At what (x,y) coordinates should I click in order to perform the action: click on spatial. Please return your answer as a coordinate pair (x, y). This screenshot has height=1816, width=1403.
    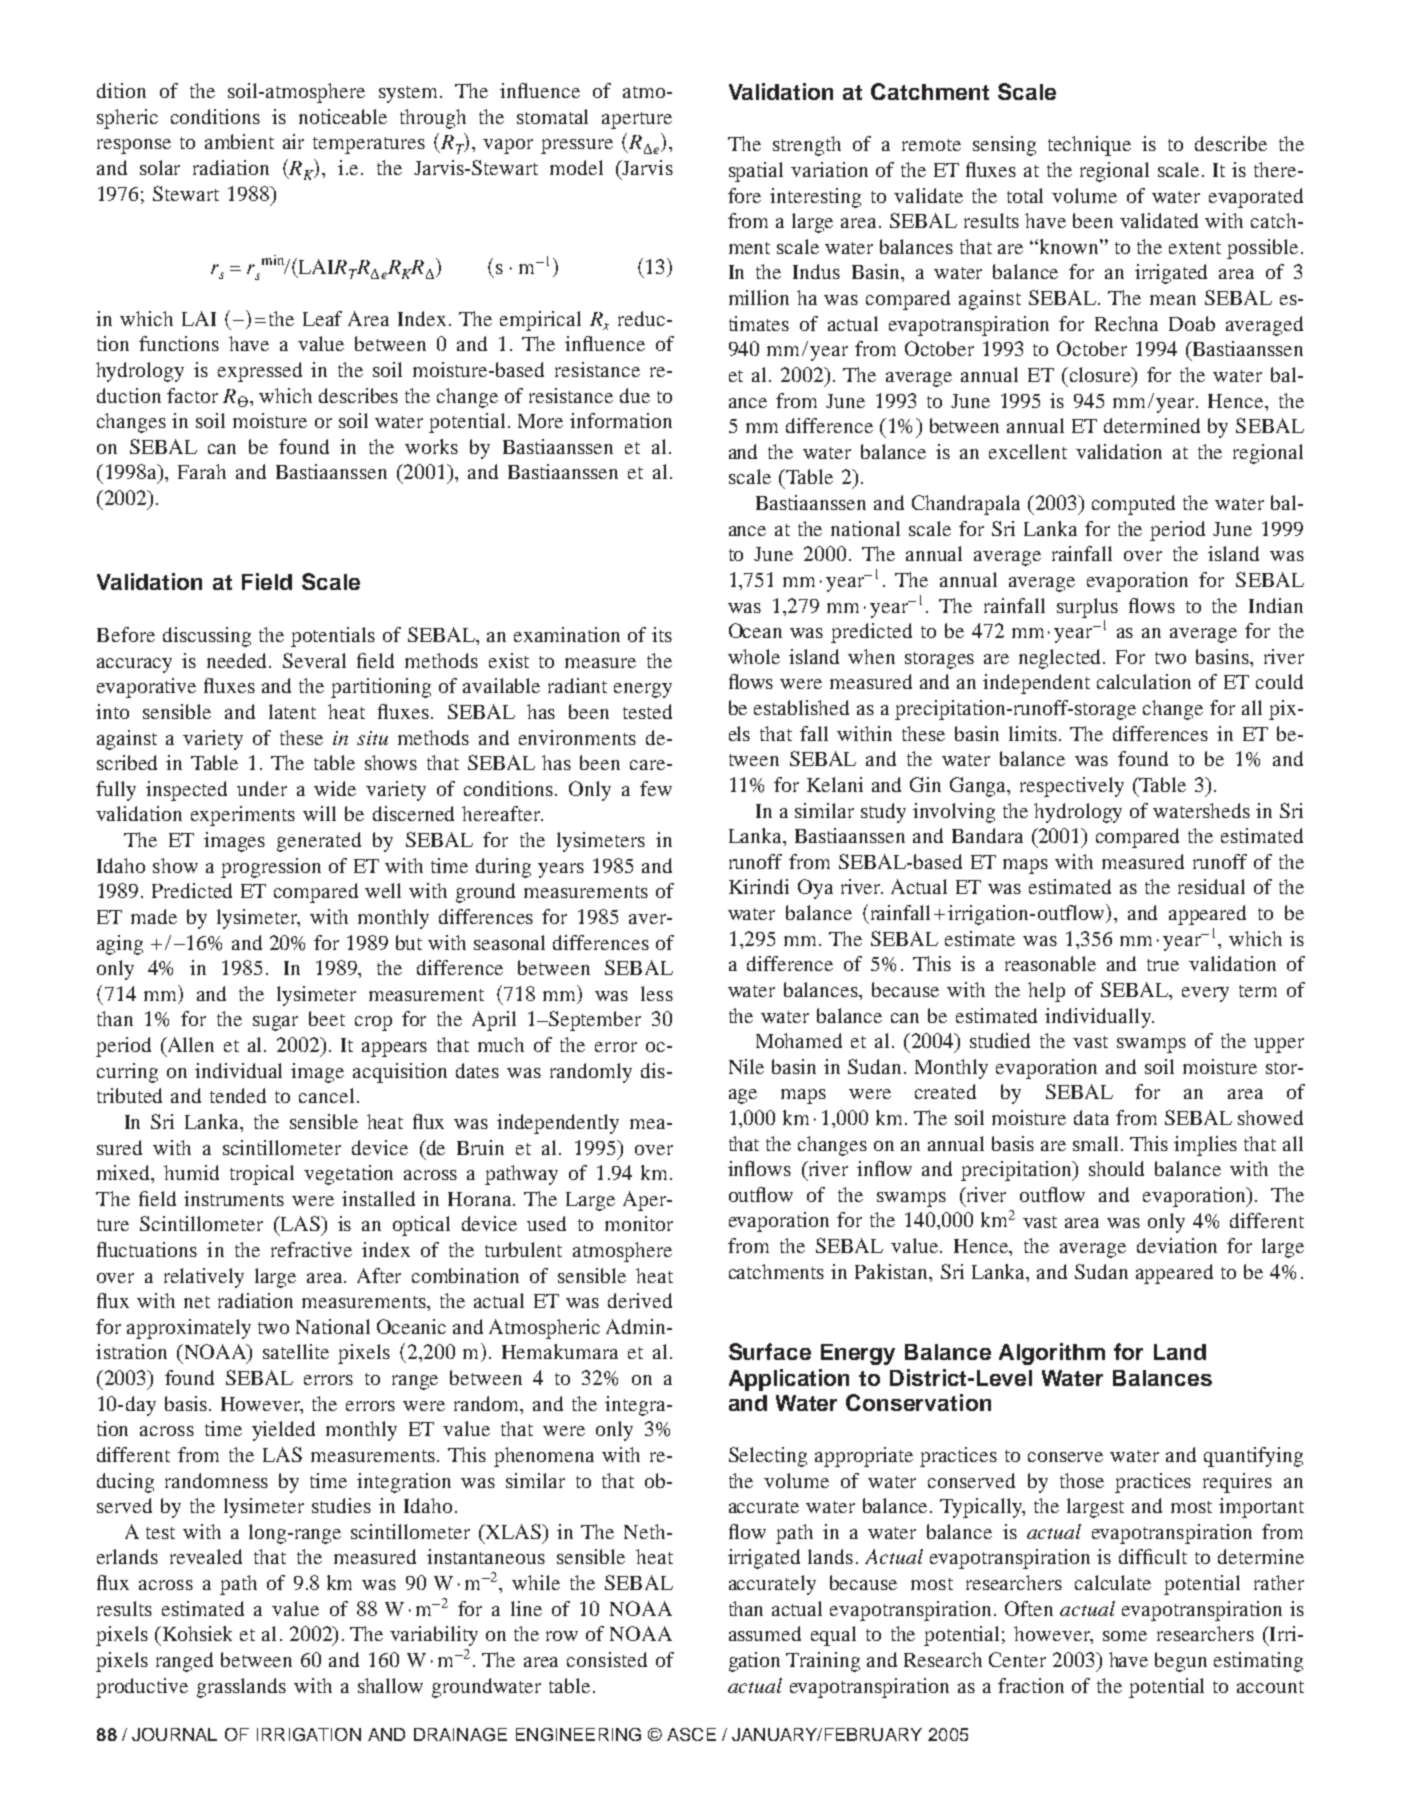
    Looking at the image, I should click on (756, 172).
